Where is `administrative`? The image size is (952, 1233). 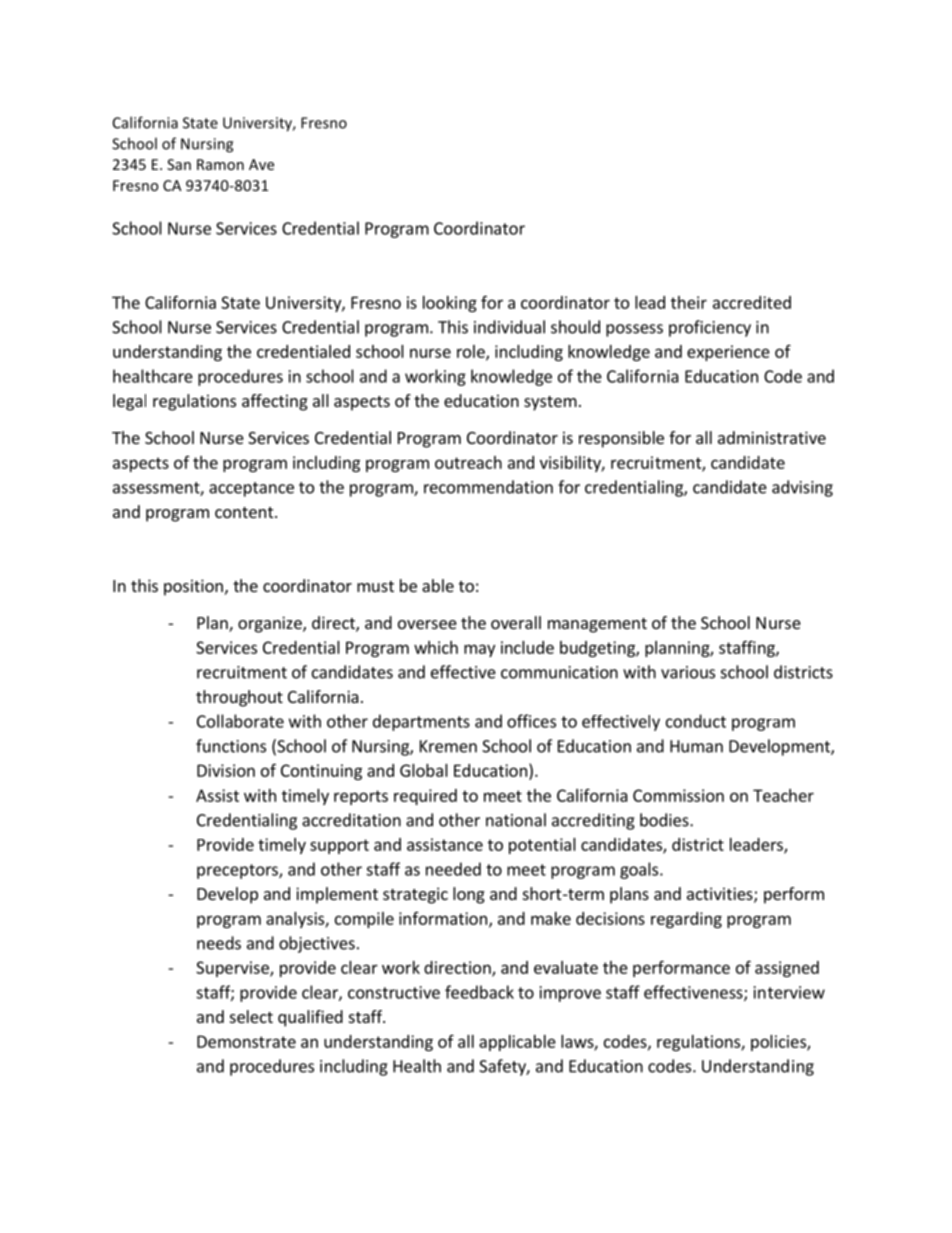 administrative is located at coordinates (772, 437).
